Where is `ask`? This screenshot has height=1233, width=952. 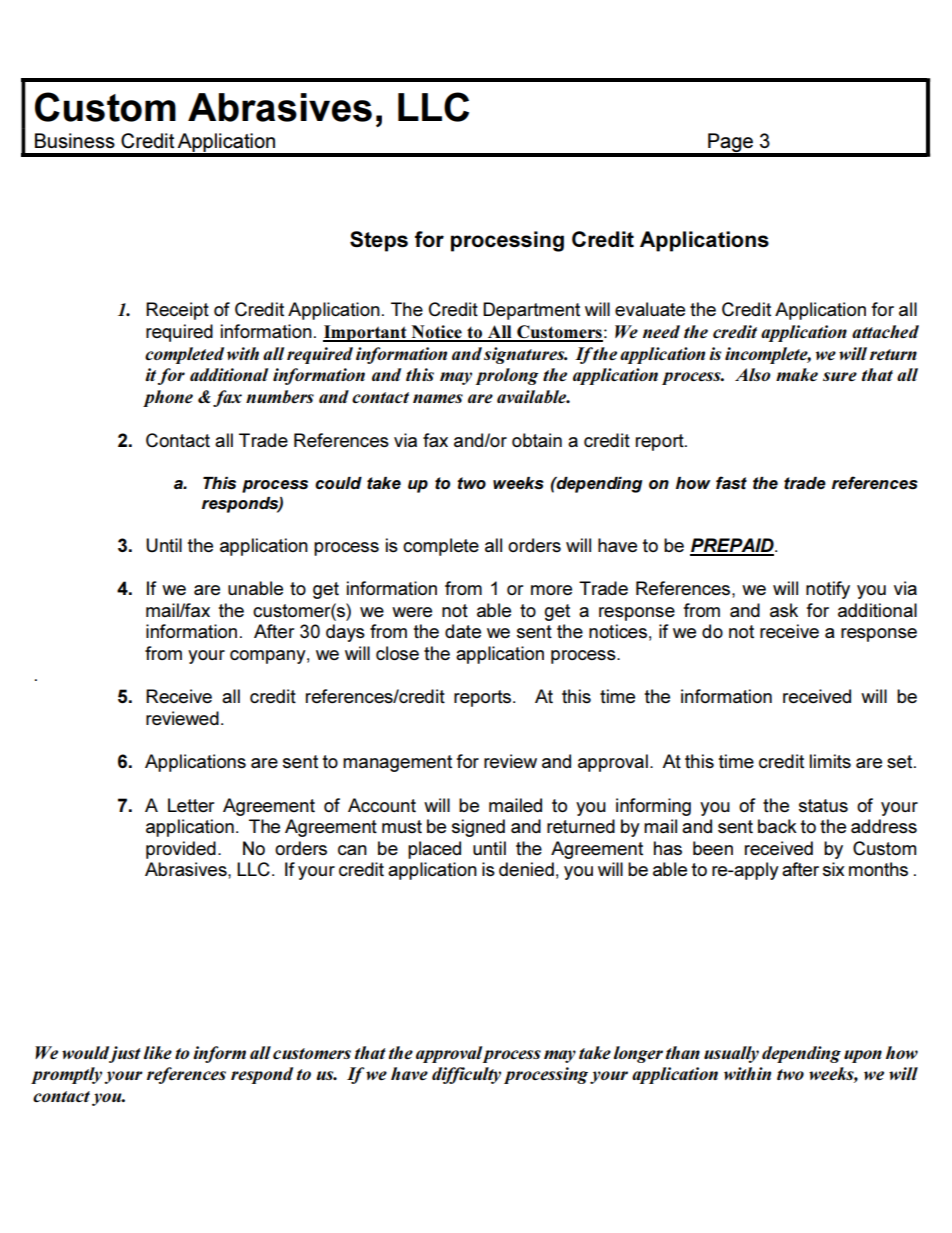 ask is located at coordinates (784, 610).
